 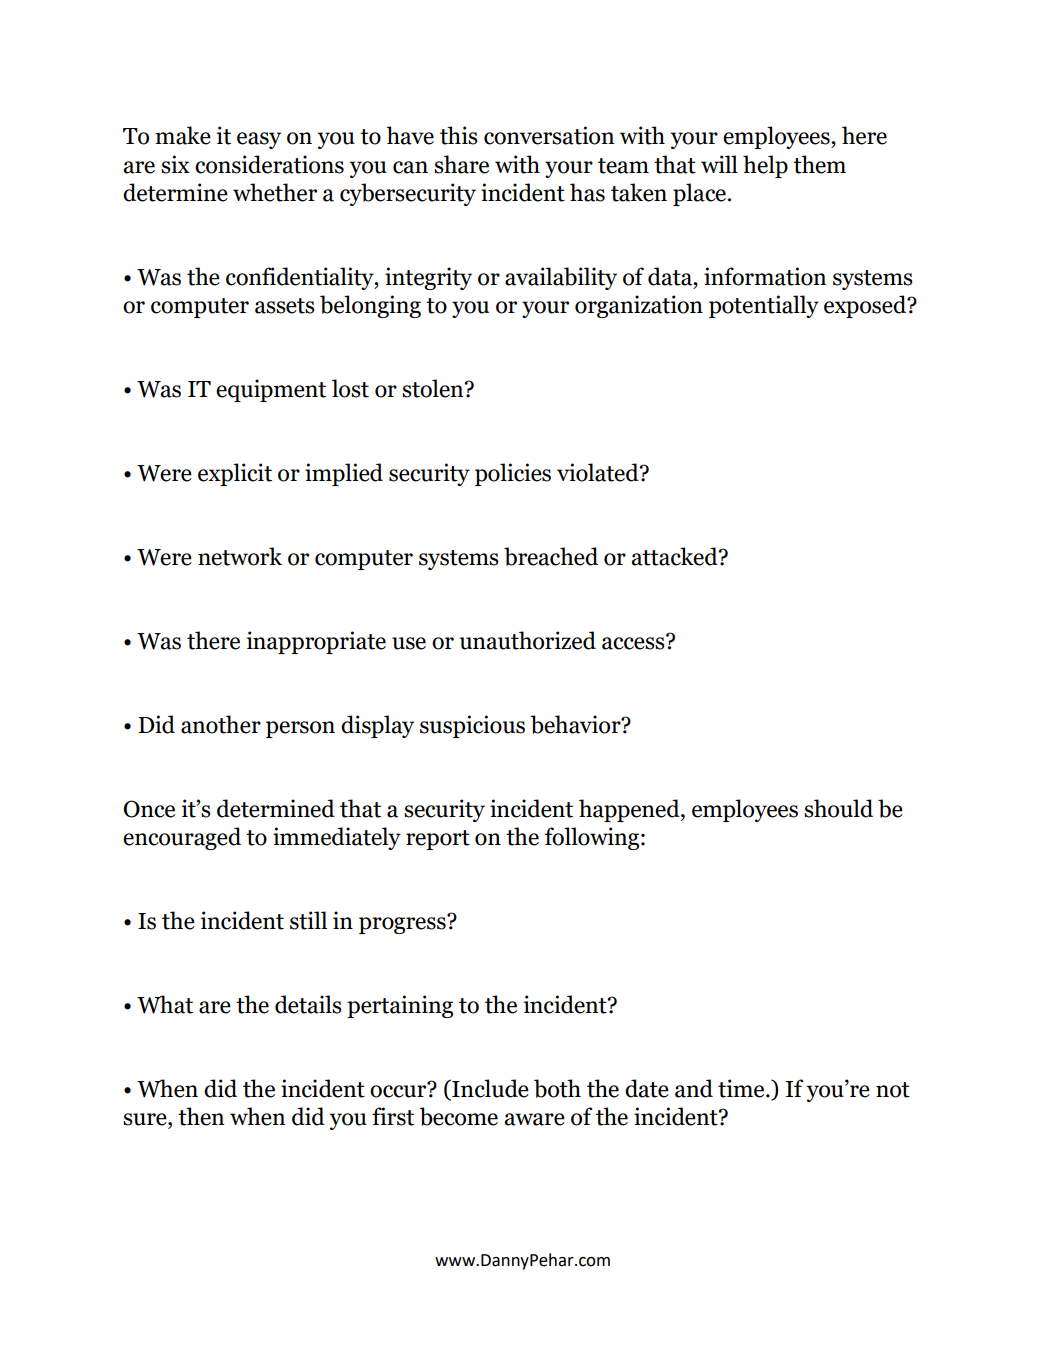 I want to click on should, so click(x=838, y=808).
